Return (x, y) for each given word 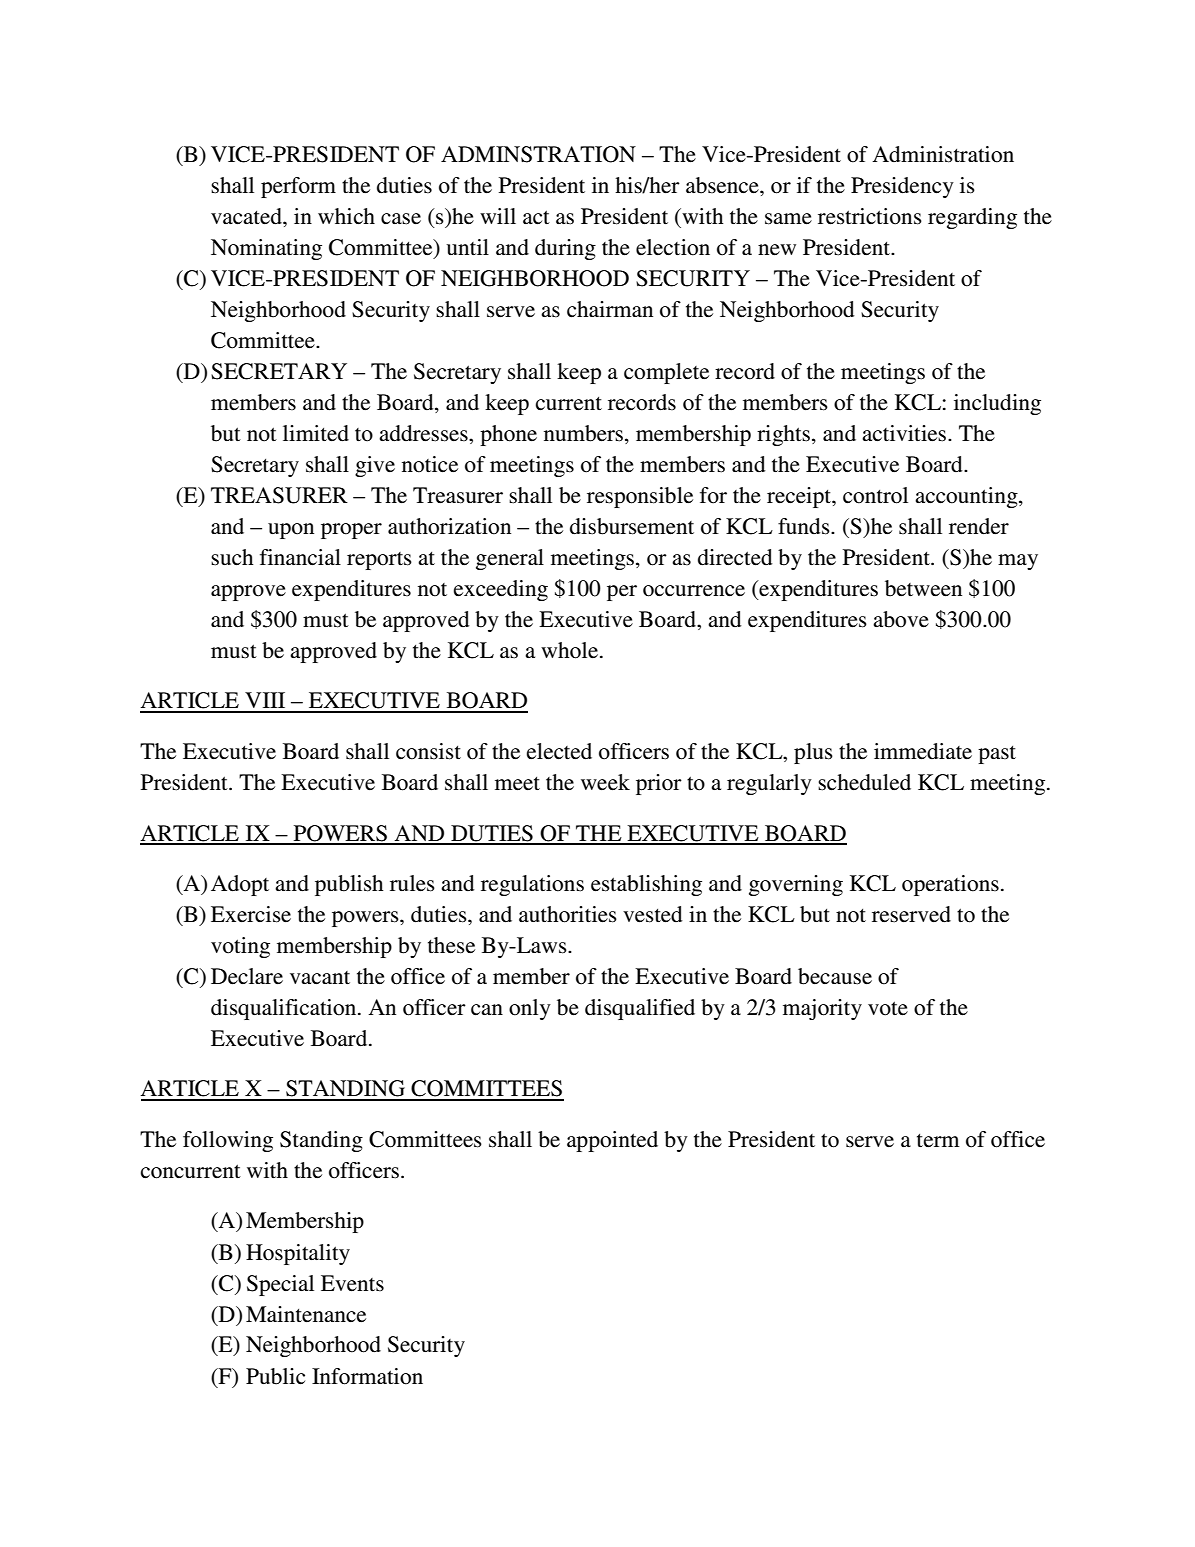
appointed (612, 1141)
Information (367, 1376)
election (673, 247)
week (605, 782)
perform (298, 187)
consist (428, 751)
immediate (923, 751)
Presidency (902, 187)
